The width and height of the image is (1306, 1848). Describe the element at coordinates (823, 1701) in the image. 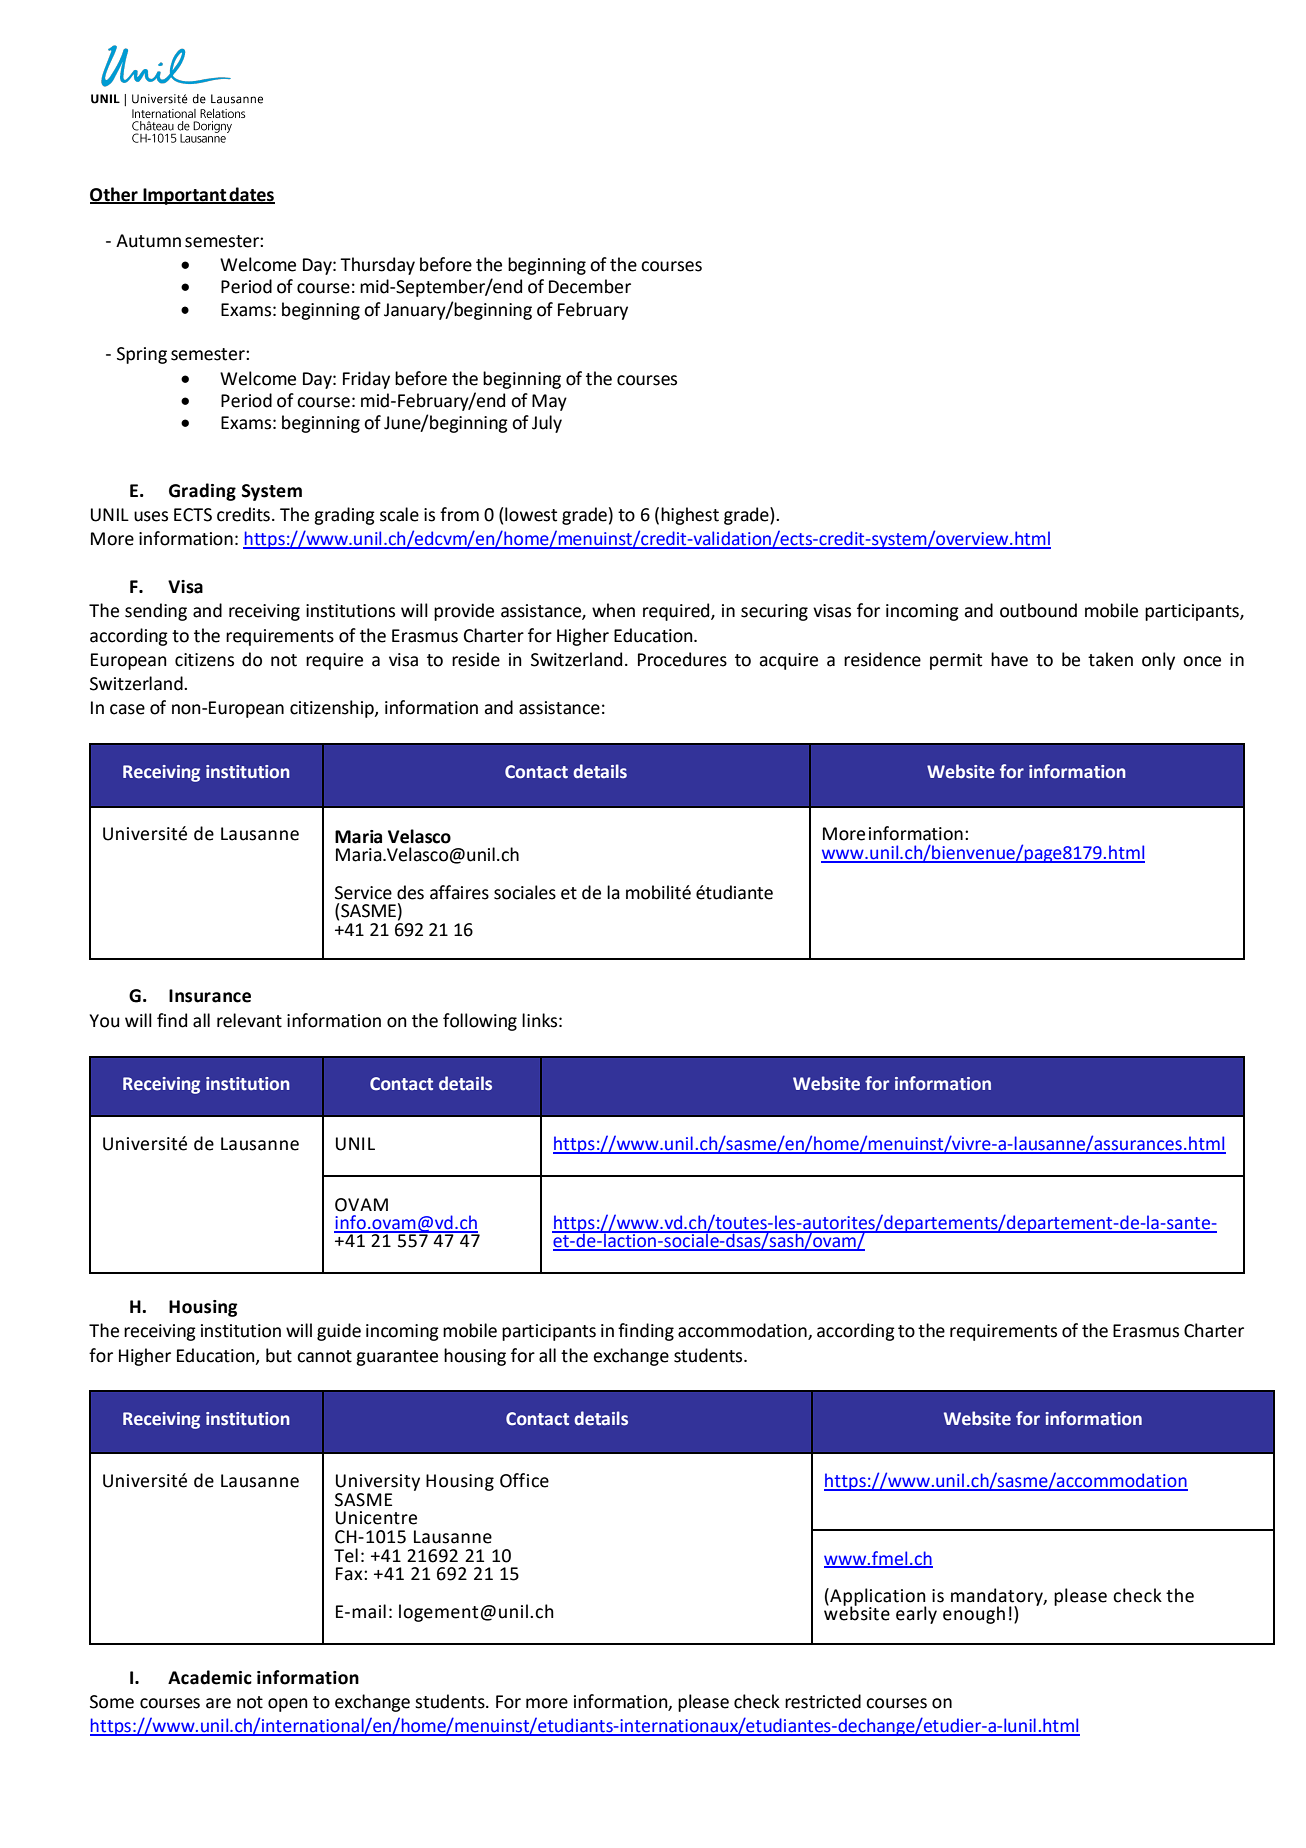

I see `restricted` at that location.
